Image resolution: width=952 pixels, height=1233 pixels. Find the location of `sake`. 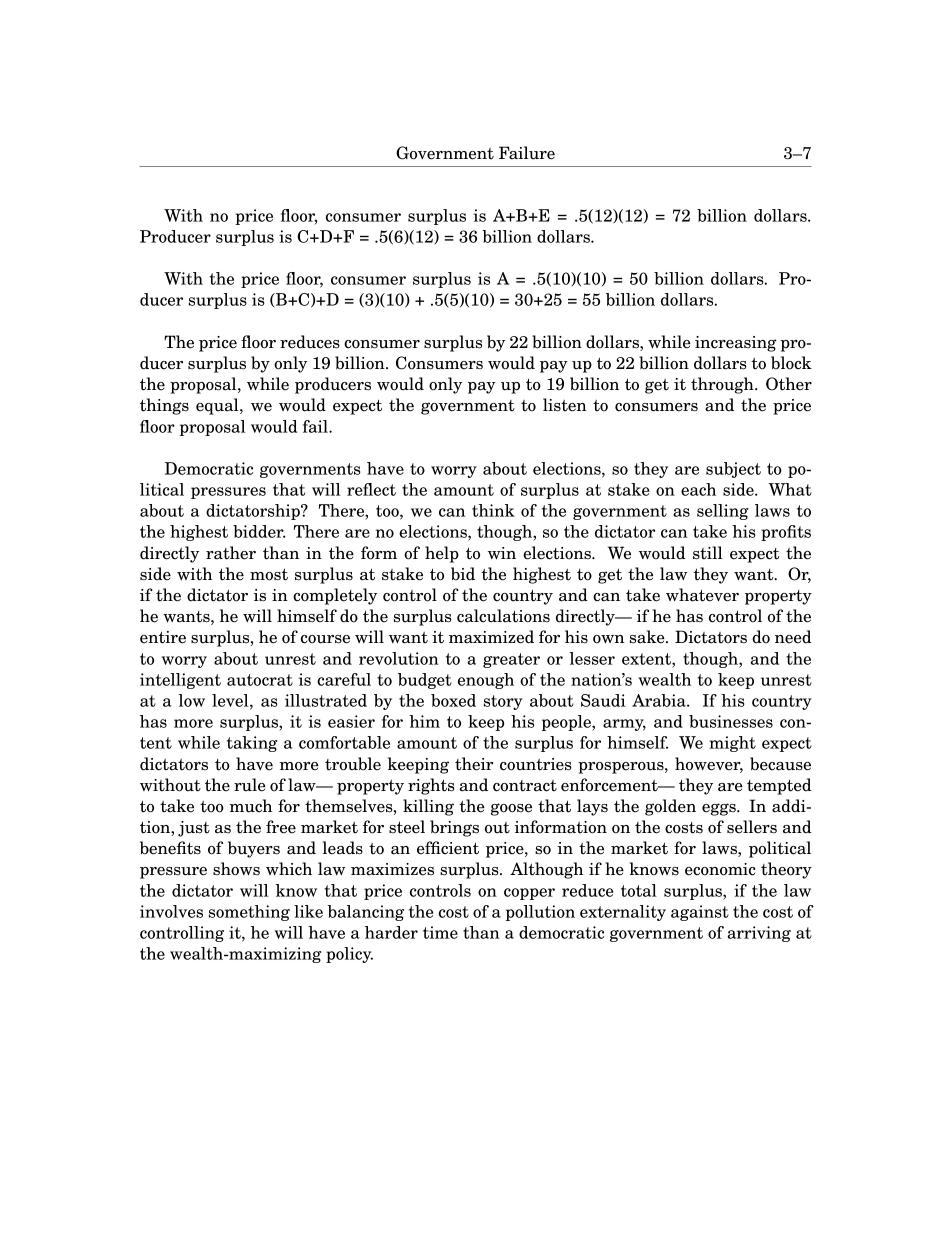

sake is located at coordinates (648, 637).
